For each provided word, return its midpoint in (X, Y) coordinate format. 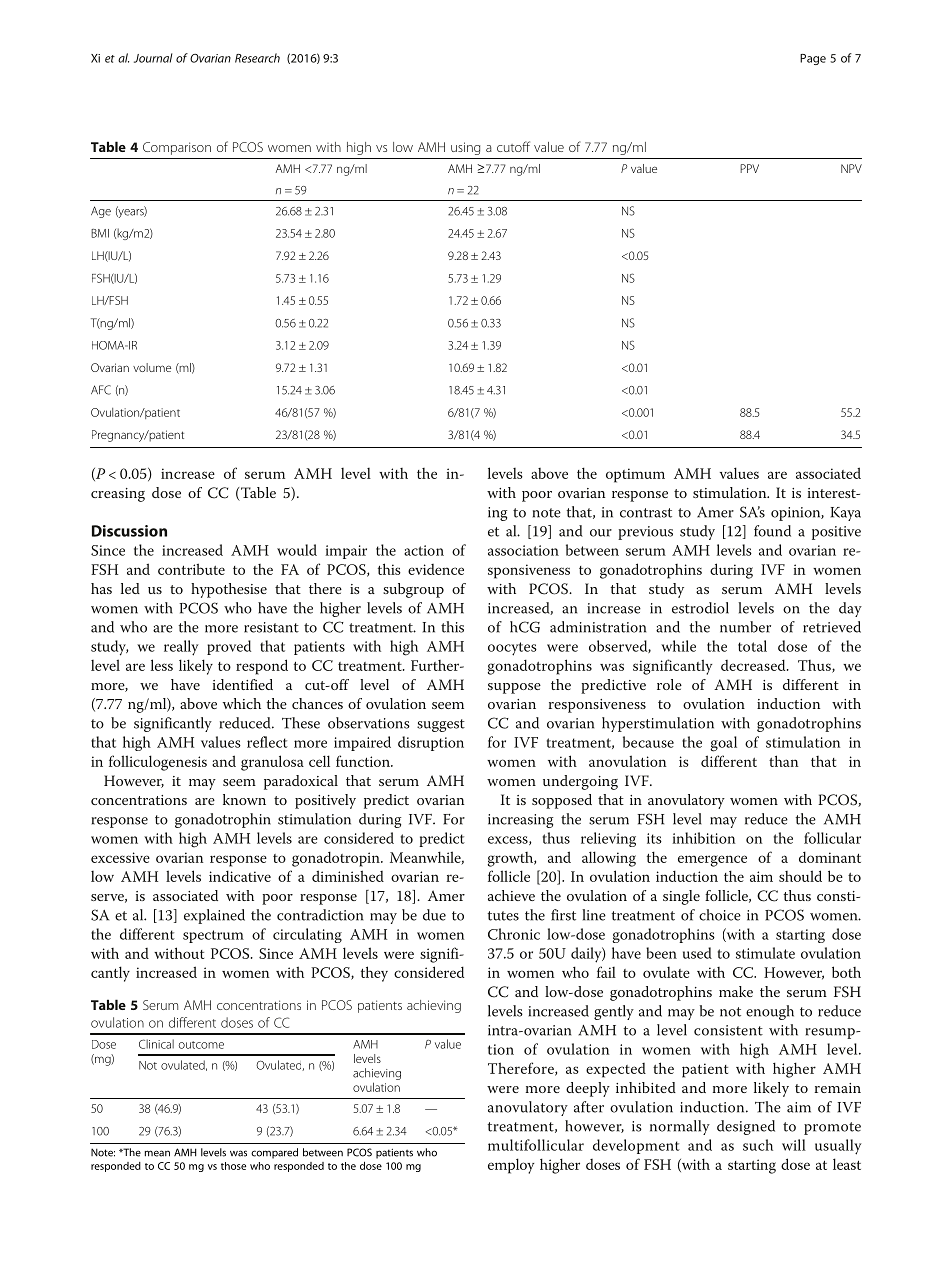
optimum (635, 475)
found (772, 531)
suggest (441, 725)
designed (746, 1127)
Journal (153, 58)
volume (152, 367)
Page (813, 59)
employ (511, 1166)
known (244, 799)
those (233, 1166)
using (465, 148)
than (784, 761)
